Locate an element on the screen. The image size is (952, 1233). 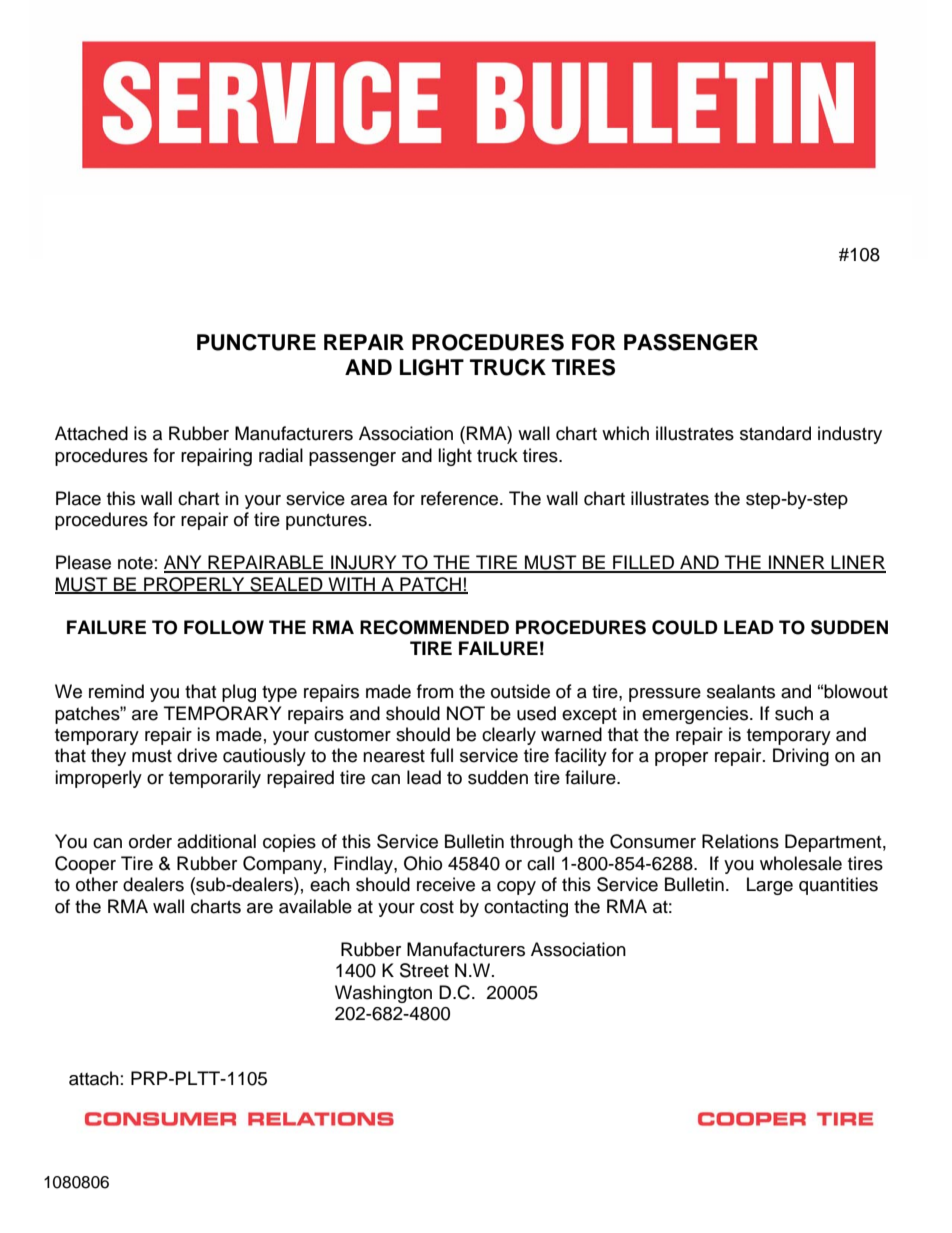
Street is located at coordinates (424, 970).
